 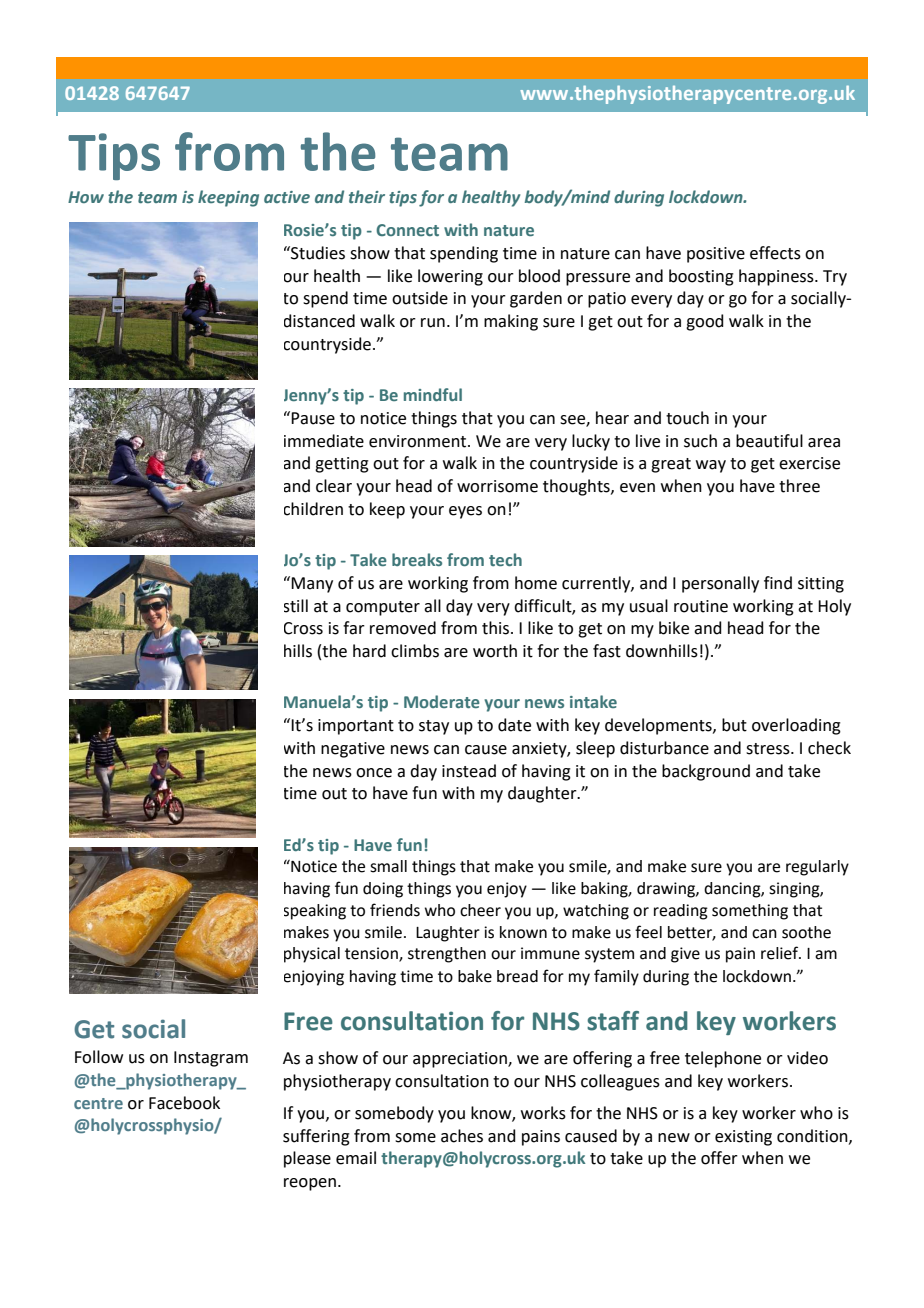 I want to click on existing, so click(x=743, y=1138).
